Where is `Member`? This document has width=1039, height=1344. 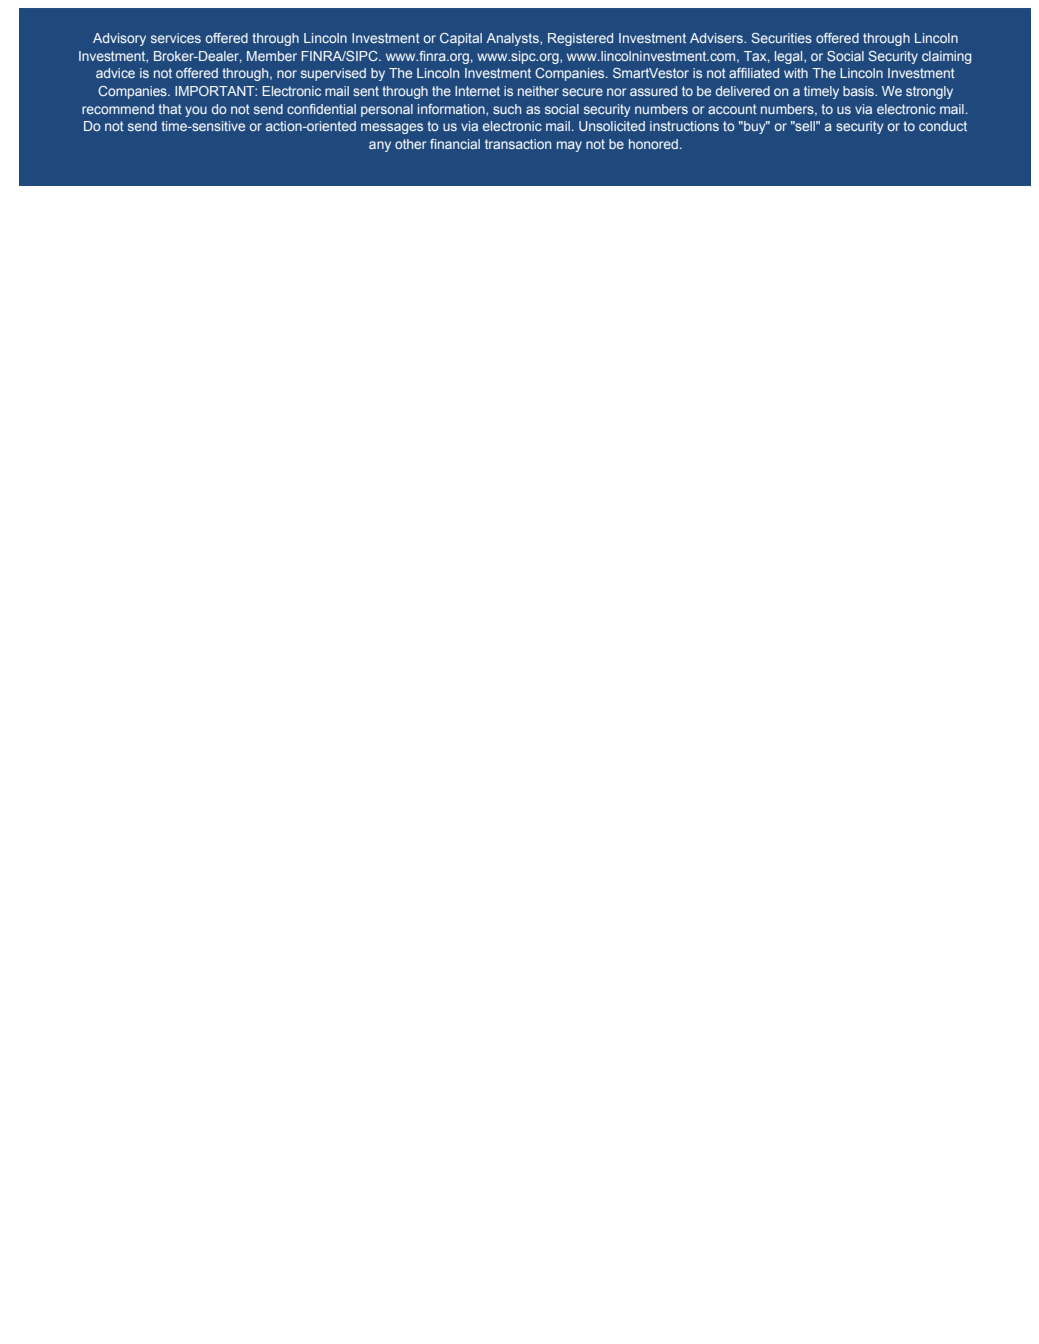
Member is located at coordinates (272, 56).
